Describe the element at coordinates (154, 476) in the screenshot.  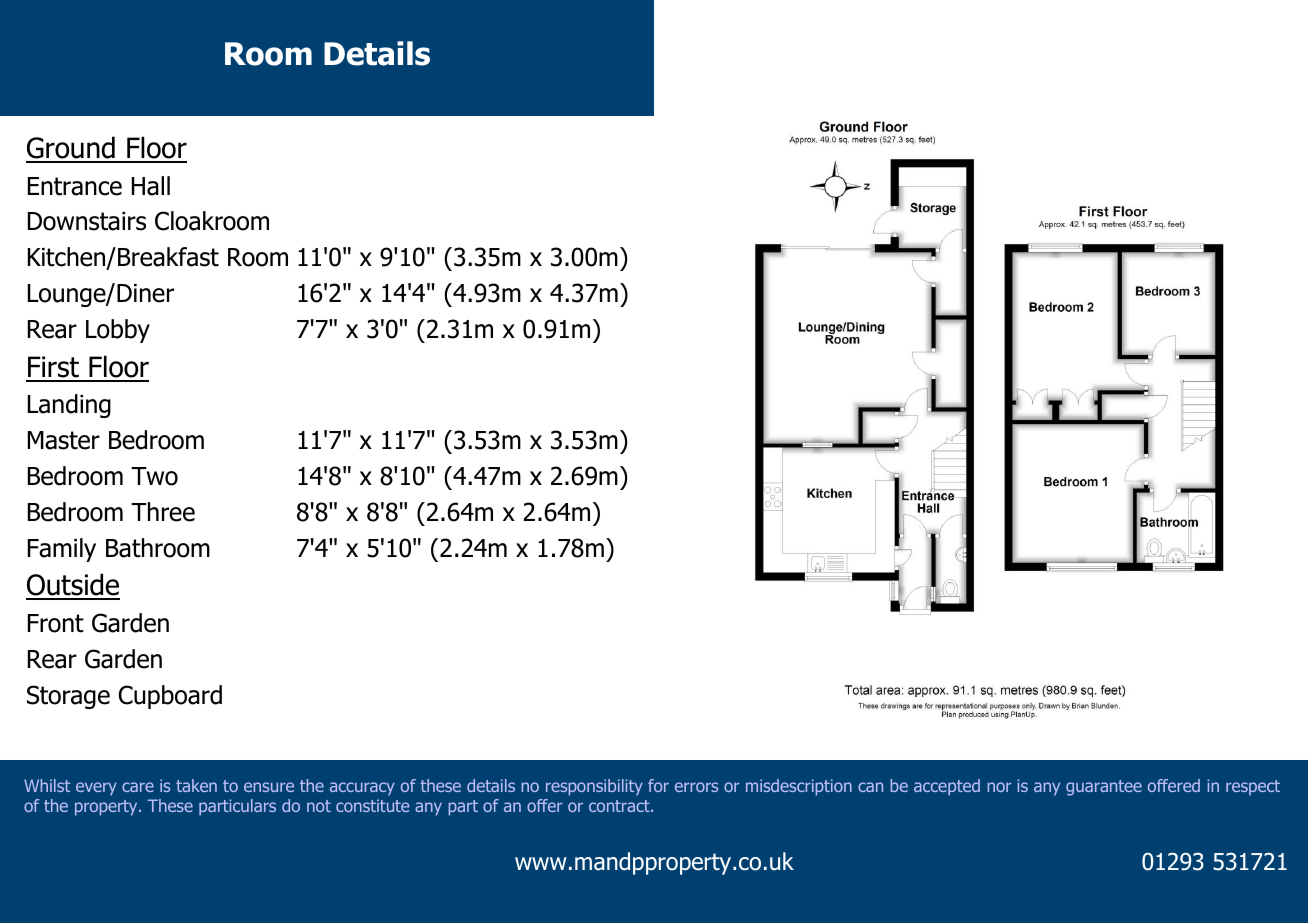
I see `Two` at that location.
